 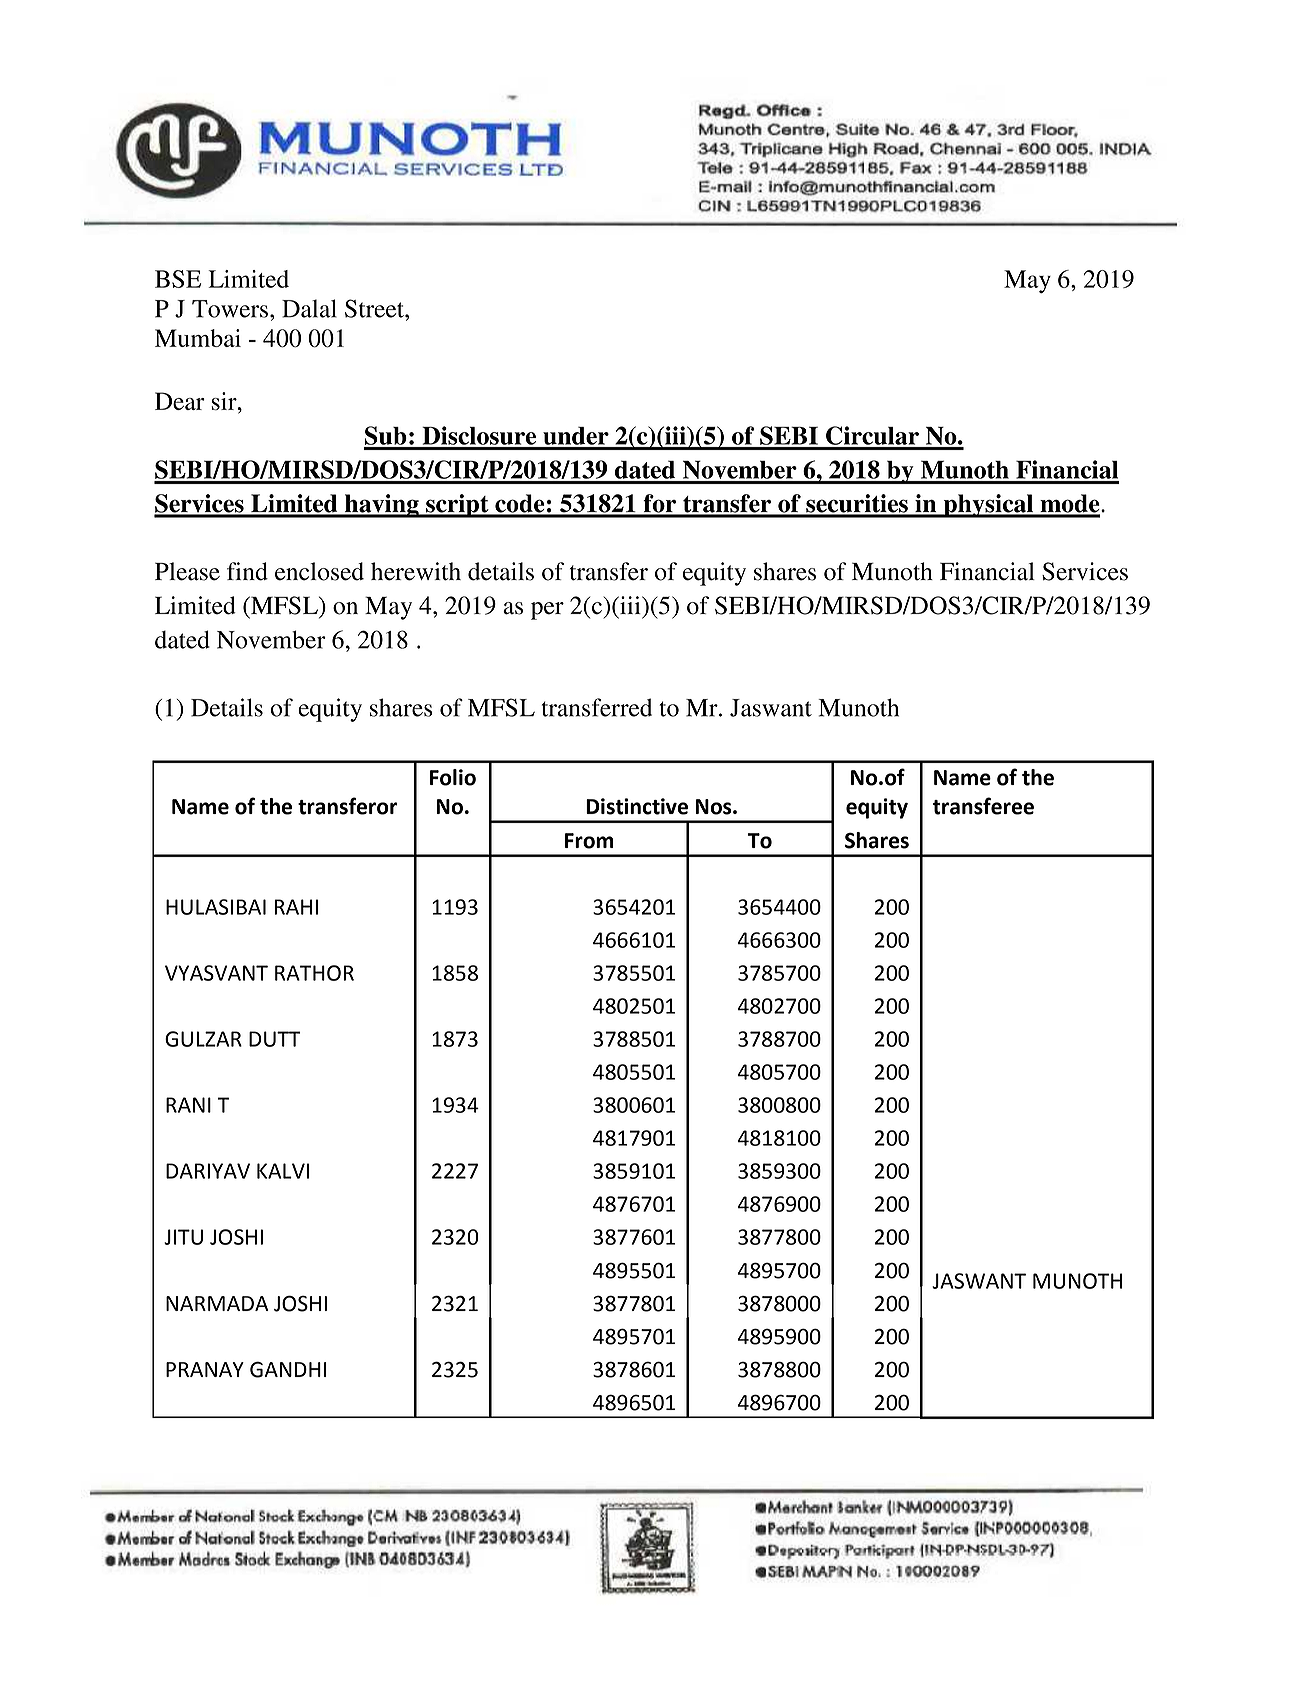 I want to click on physical, so click(x=988, y=506).
